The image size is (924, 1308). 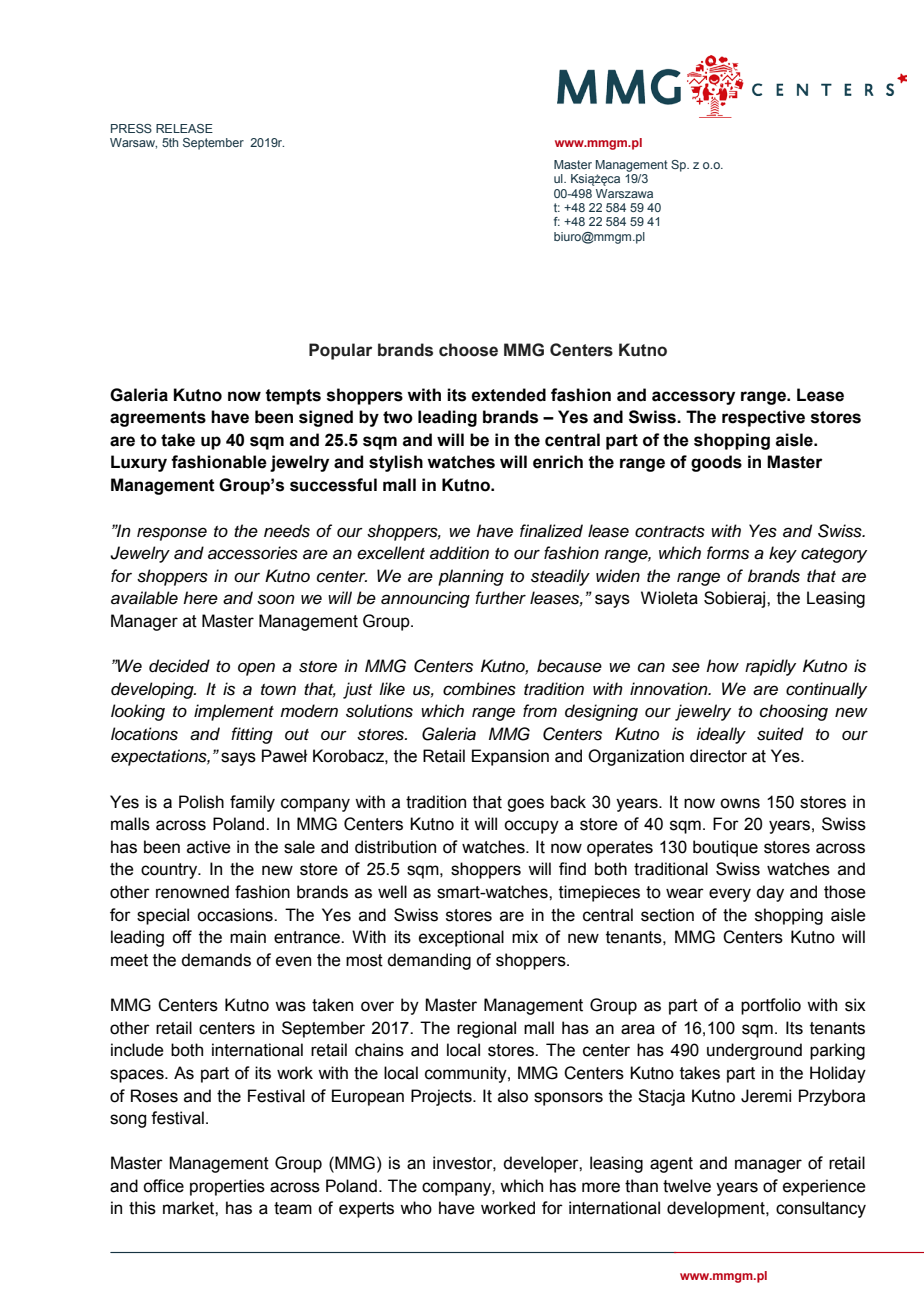 What do you see at coordinates (824, 1187) in the screenshot?
I see `experience` at bounding box center [824, 1187].
